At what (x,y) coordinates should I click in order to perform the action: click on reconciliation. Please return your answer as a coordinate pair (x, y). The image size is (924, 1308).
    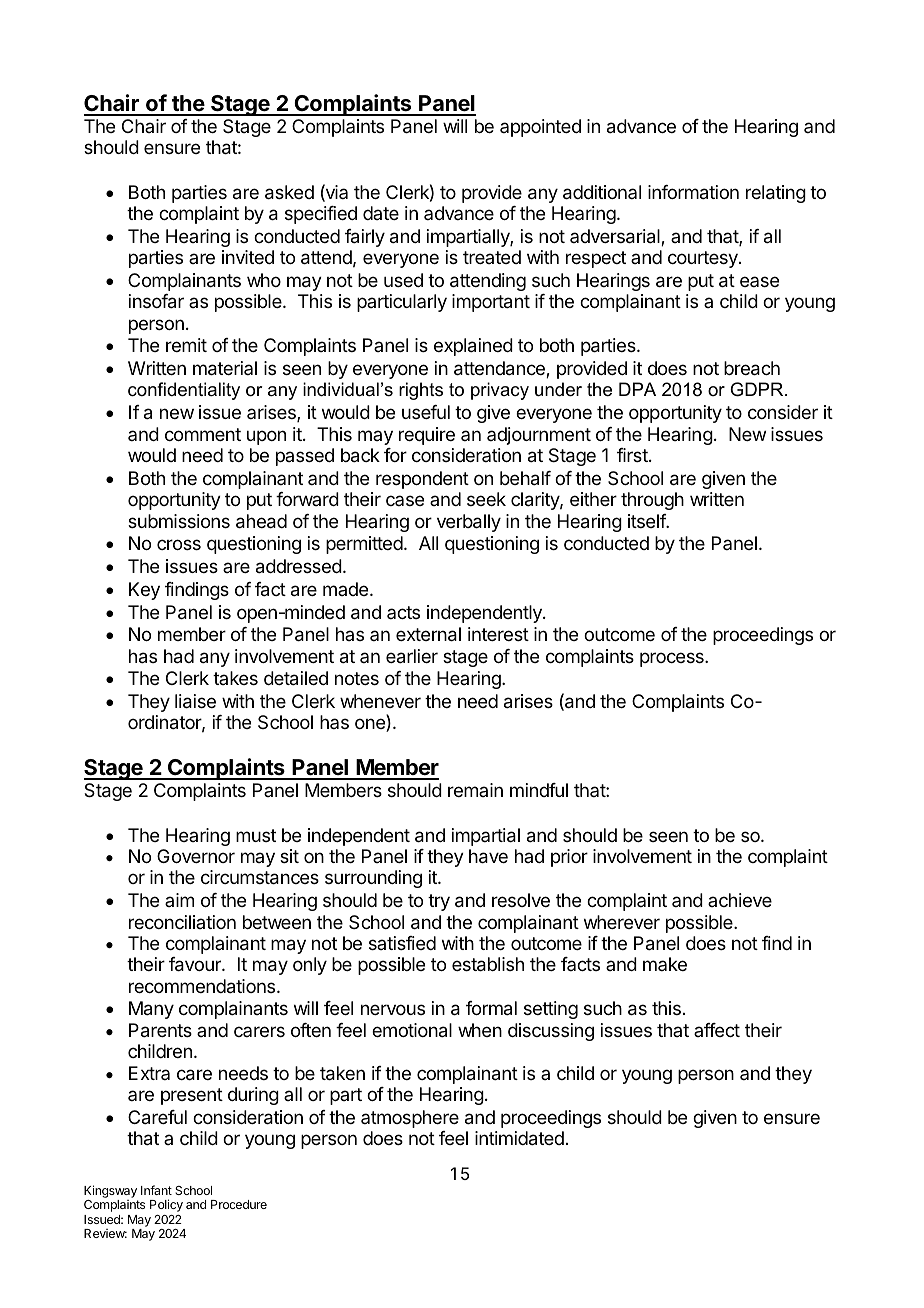
    Looking at the image, I should click on (182, 922).
